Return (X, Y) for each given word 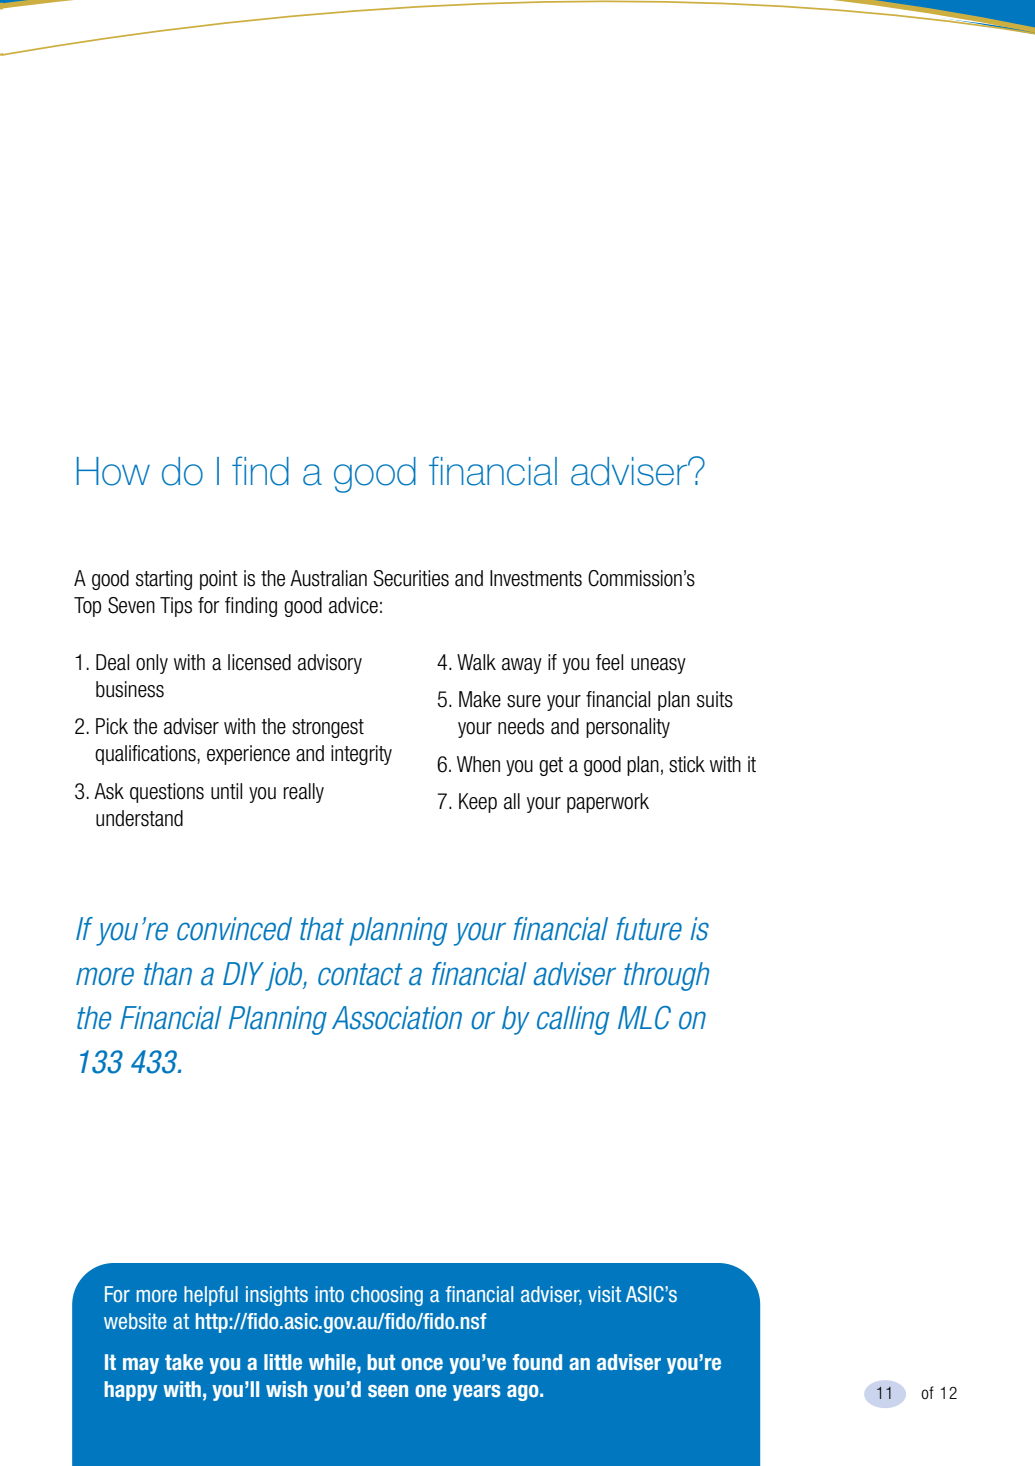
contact (360, 974)
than (168, 974)
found (537, 1362)
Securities (411, 578)
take (184, 1362)
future (649, 929)
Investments (536, 578)
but (381, 1362)
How (113, 471)
